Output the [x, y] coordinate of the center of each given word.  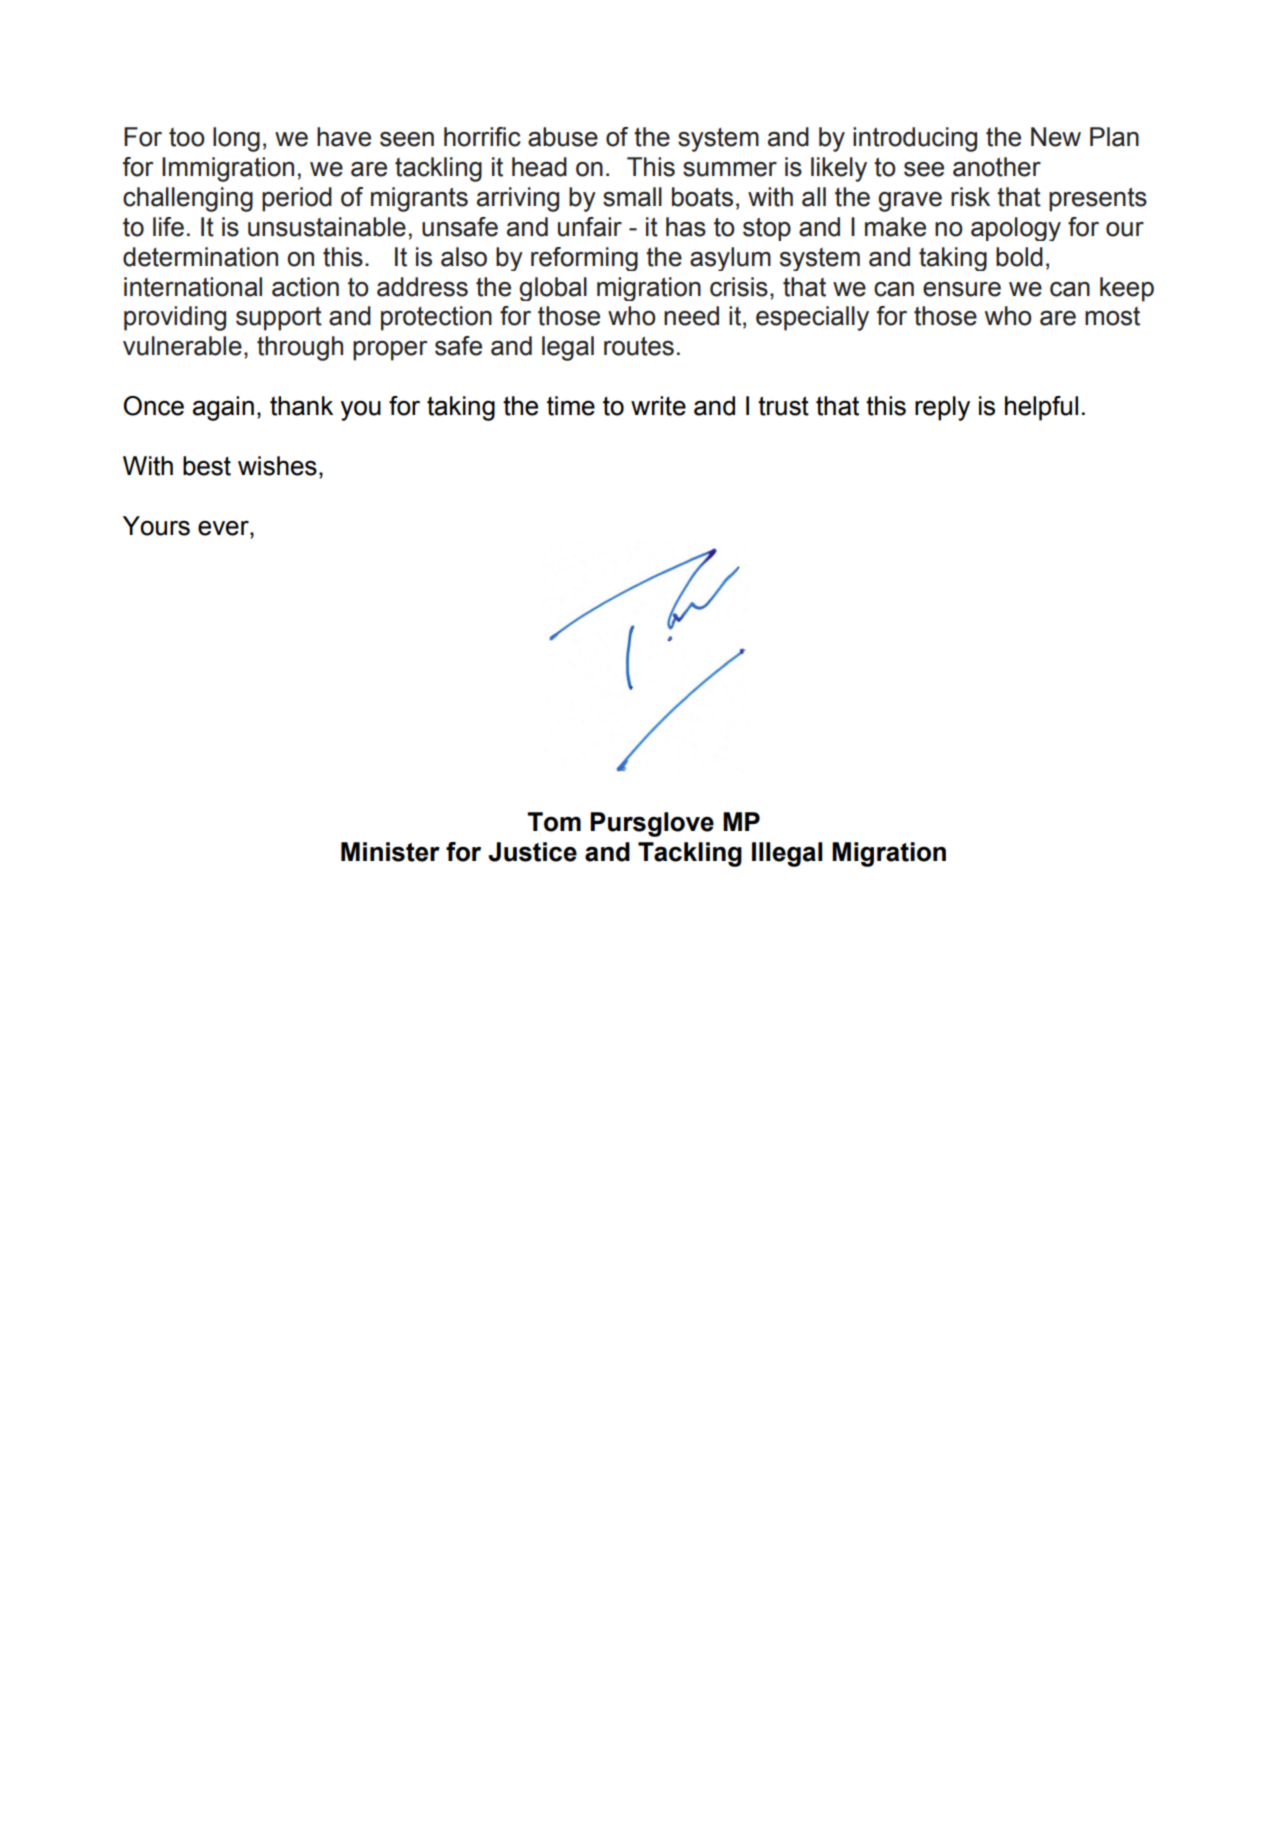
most [1112, 316]
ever [224, 528]
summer [730, 169]
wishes [277, 466]
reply [942, 408]
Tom [554, 822]
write [658, 406]
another [997, 167]
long [236, 139]
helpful [1041, 408]
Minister [390, 852]
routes [639, 346]
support [279, 319]
